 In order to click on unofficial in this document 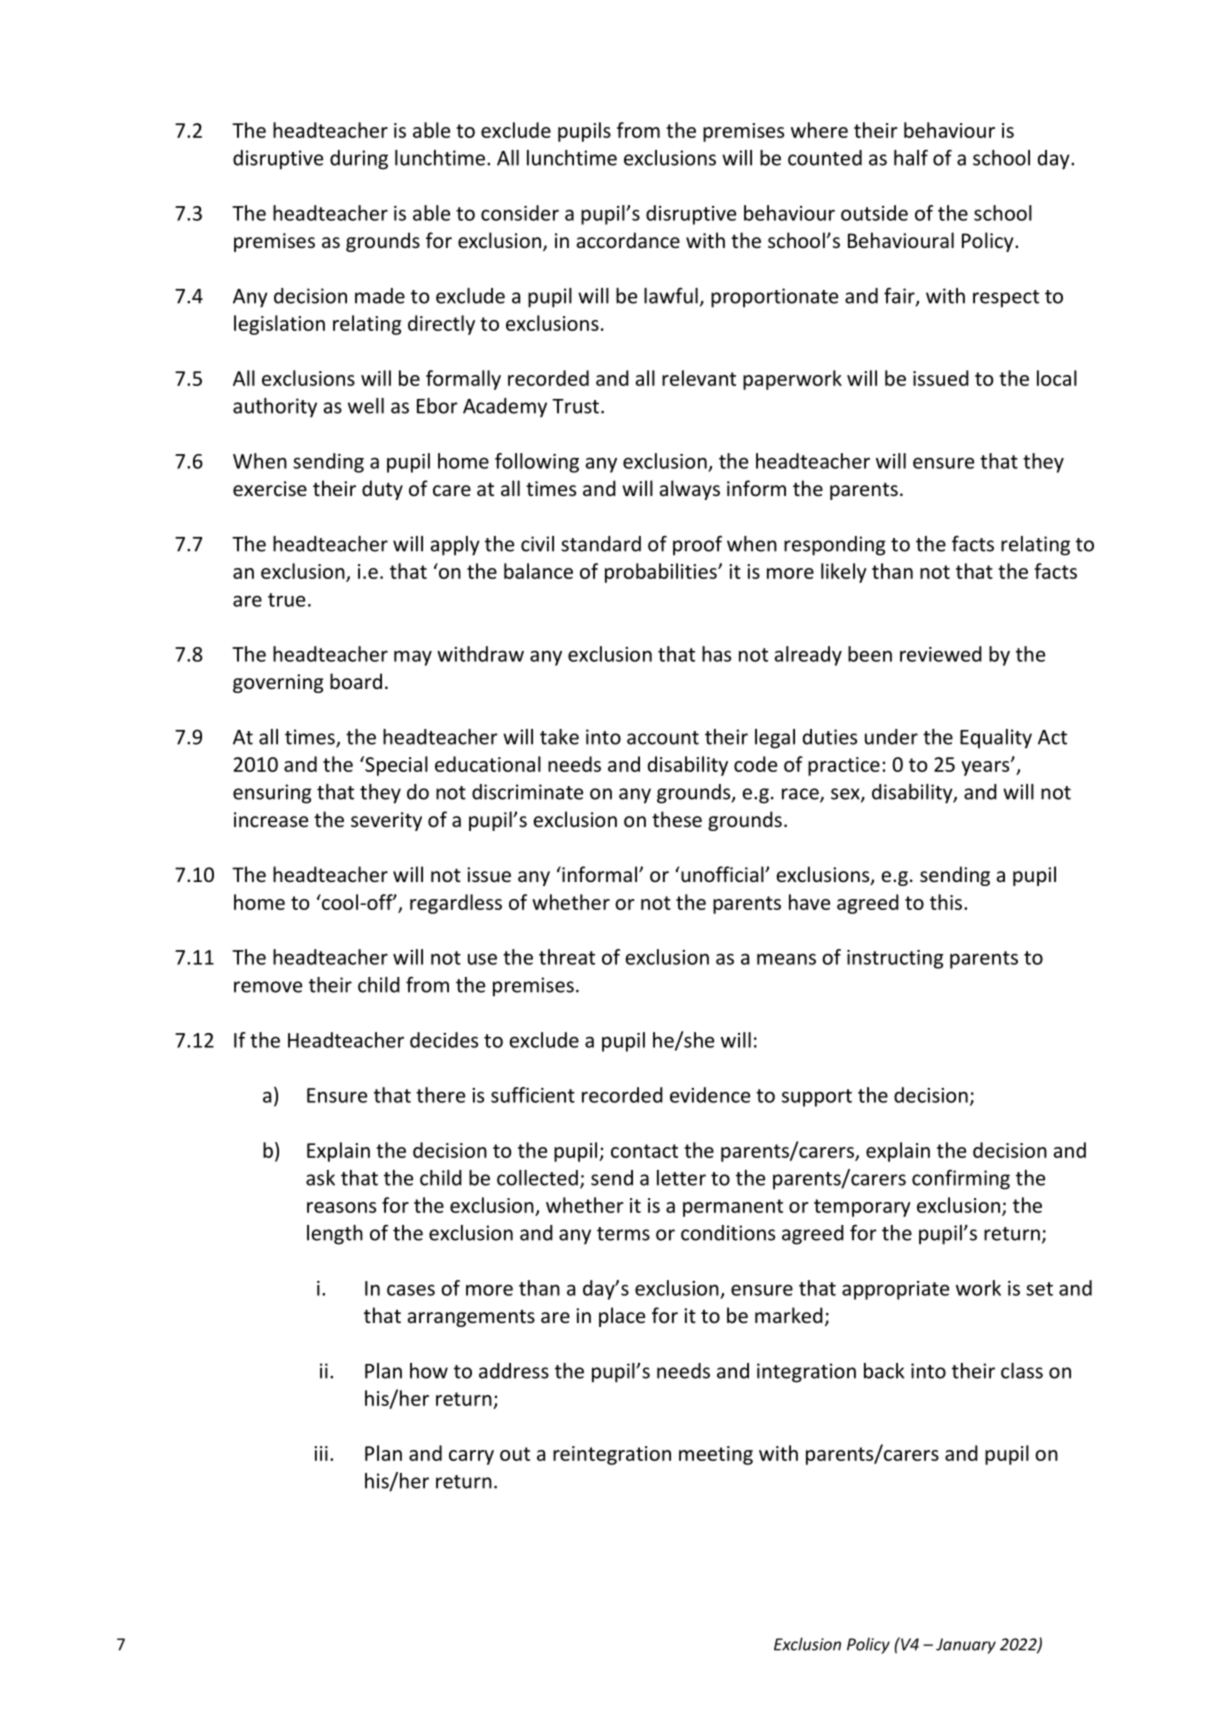, I will do `click(723, 874)`.
